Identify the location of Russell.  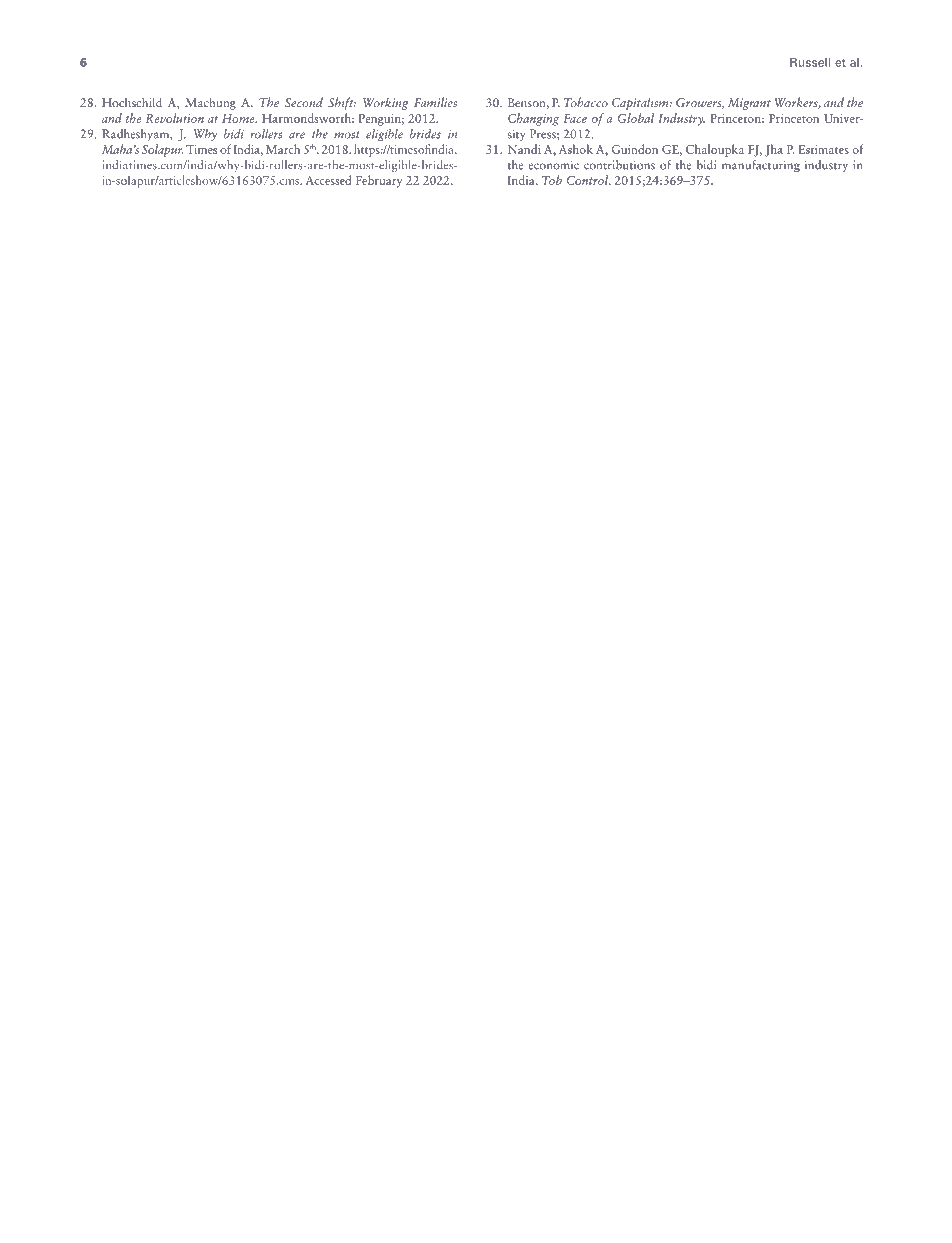
(810, 62).
